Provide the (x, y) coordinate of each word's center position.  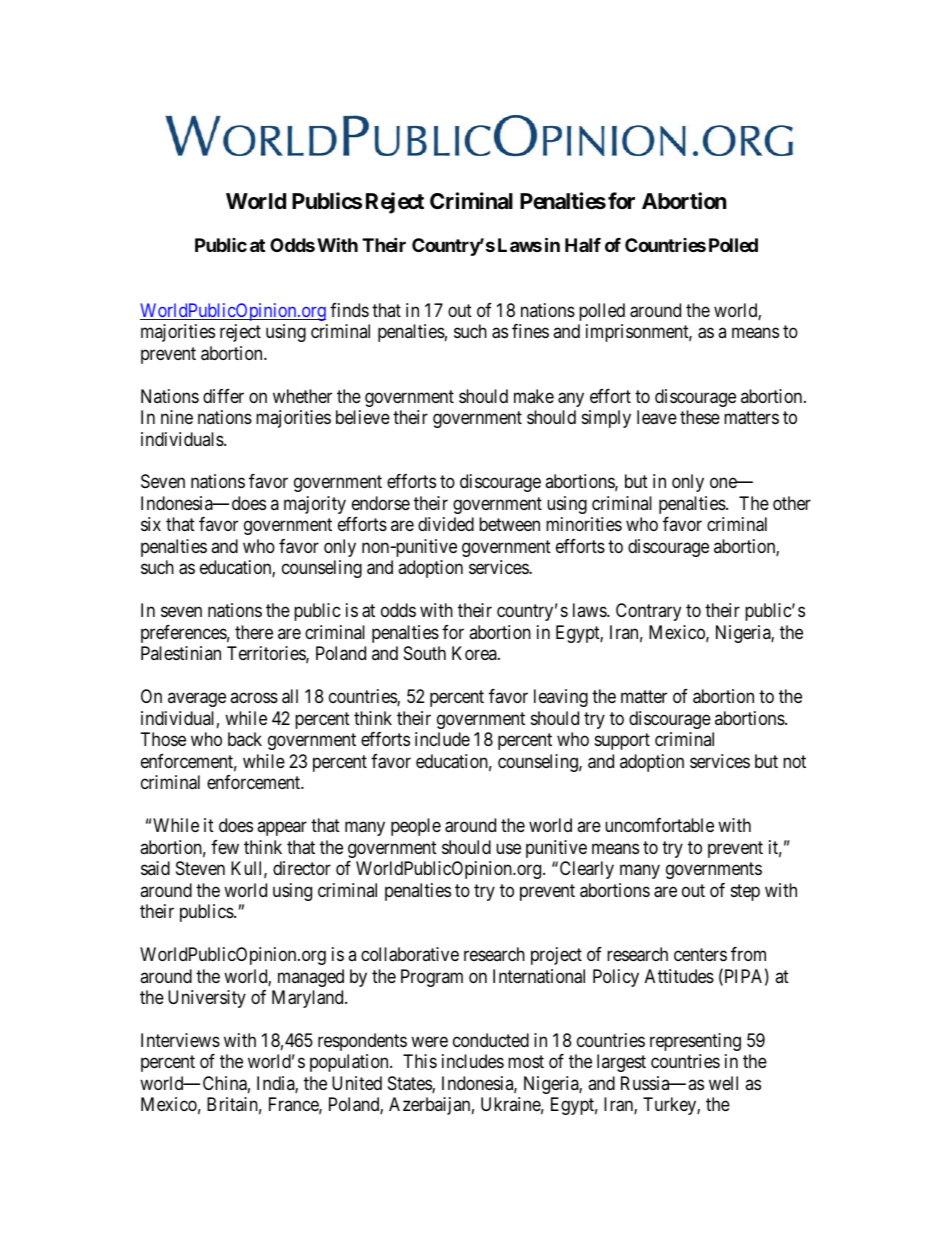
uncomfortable (659, 825)
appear (282, 829)
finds (349, 310)
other (792, 503)
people (416, 827)
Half (583, 245)
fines (530, 331)
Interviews (180, 1040)
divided (446, 524)
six (151, 524)
